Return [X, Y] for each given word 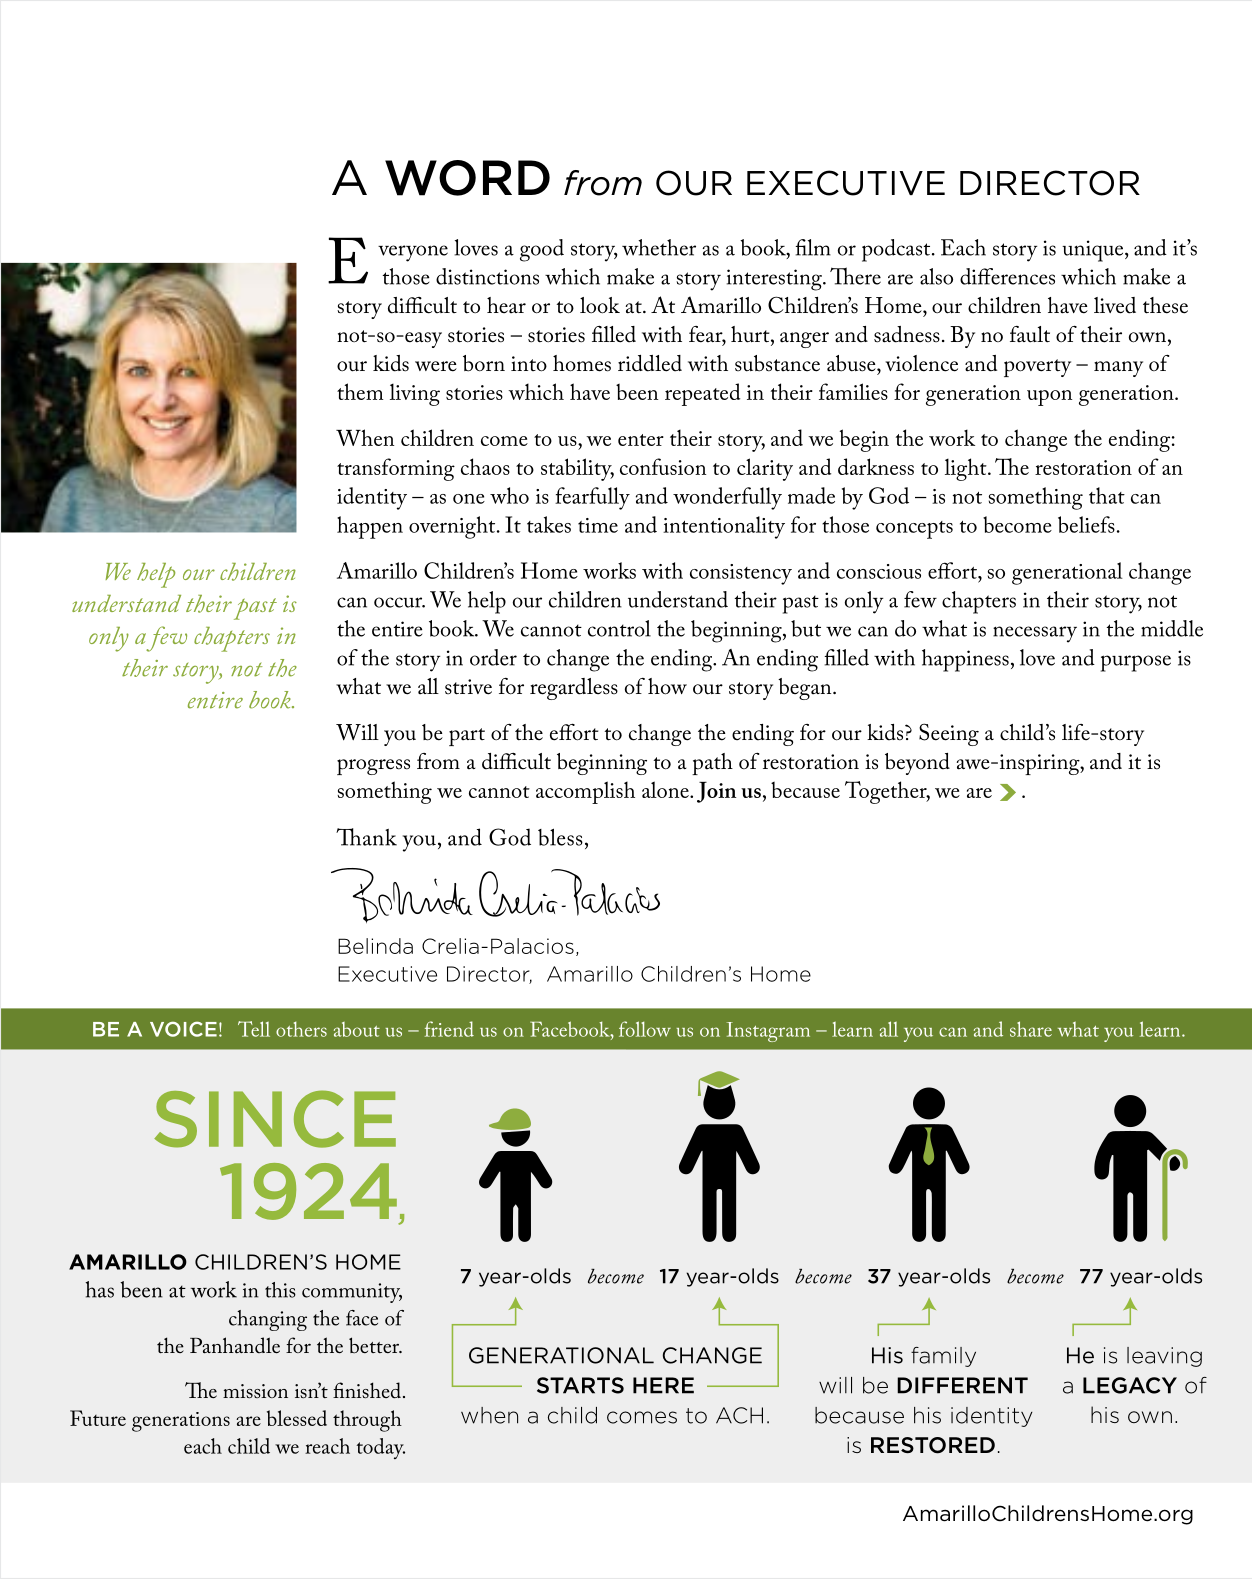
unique [1094, 251]
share [1031, 1029]
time [598, 525]
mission [255, 1391]
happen [370, 527]
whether [659, 247]
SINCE [275, 1119]
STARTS [580, 1385]
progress [373, 767]
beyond [917, 764]
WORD [467, 178]
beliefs [1086, 524]
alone [666, 789]
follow [645, 1029]
